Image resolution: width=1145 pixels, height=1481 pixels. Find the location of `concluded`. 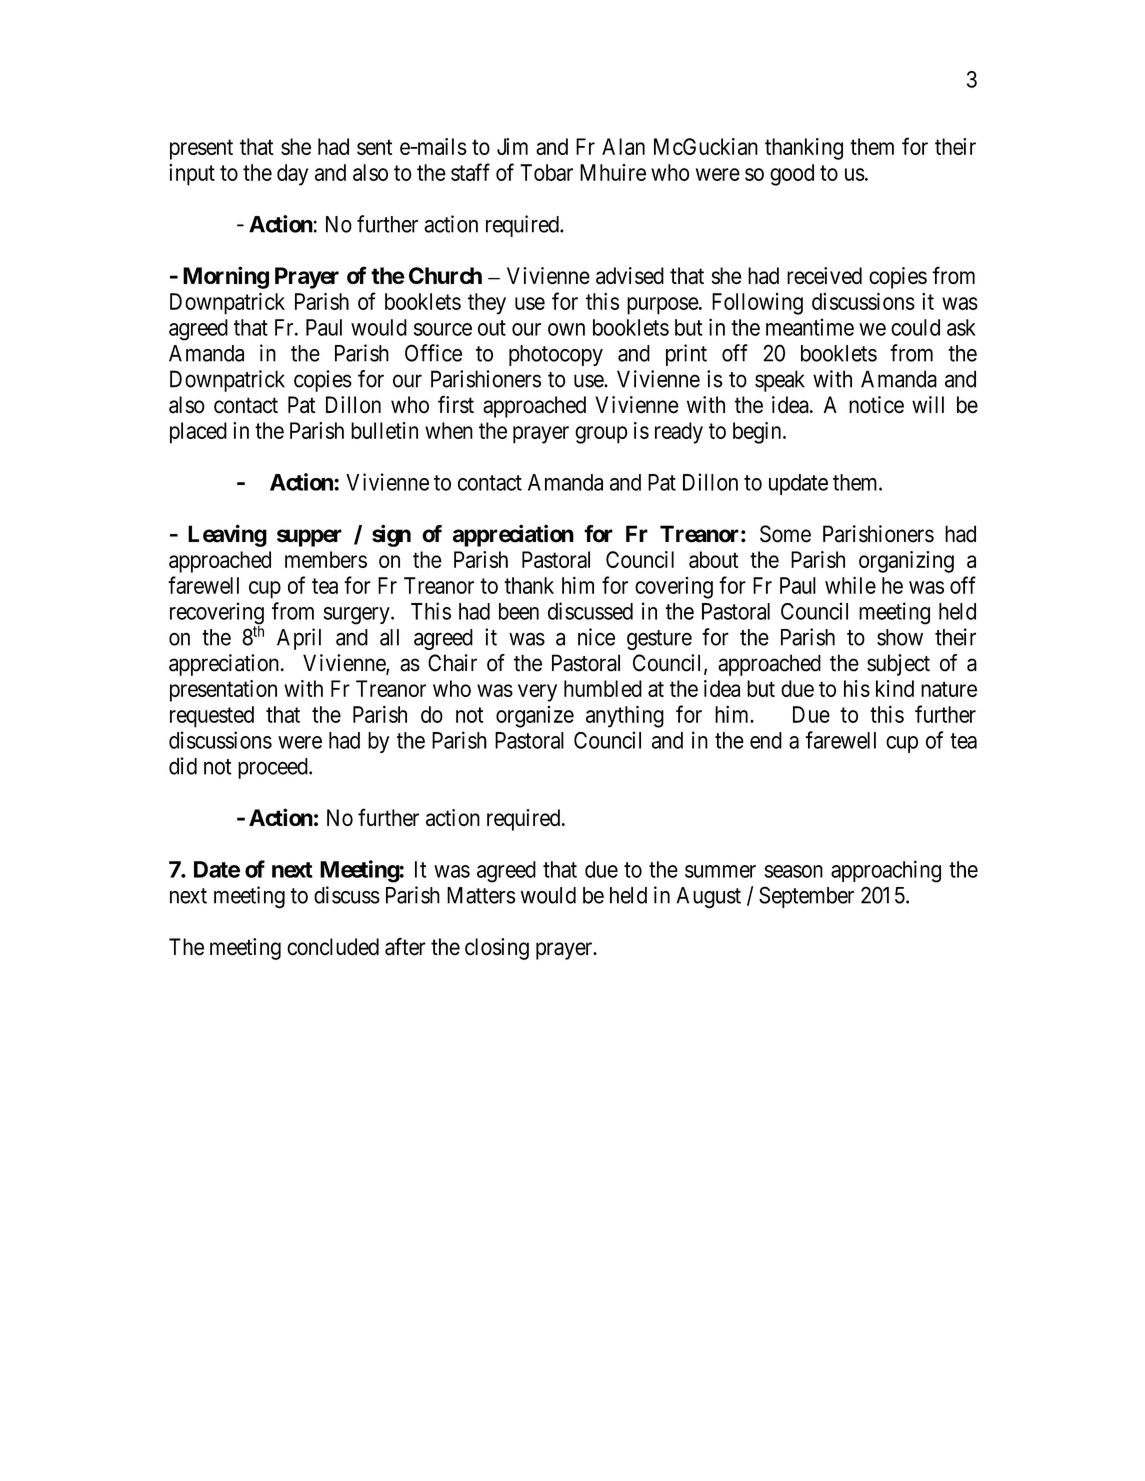

concluded is located at coordinates (333, 947).
